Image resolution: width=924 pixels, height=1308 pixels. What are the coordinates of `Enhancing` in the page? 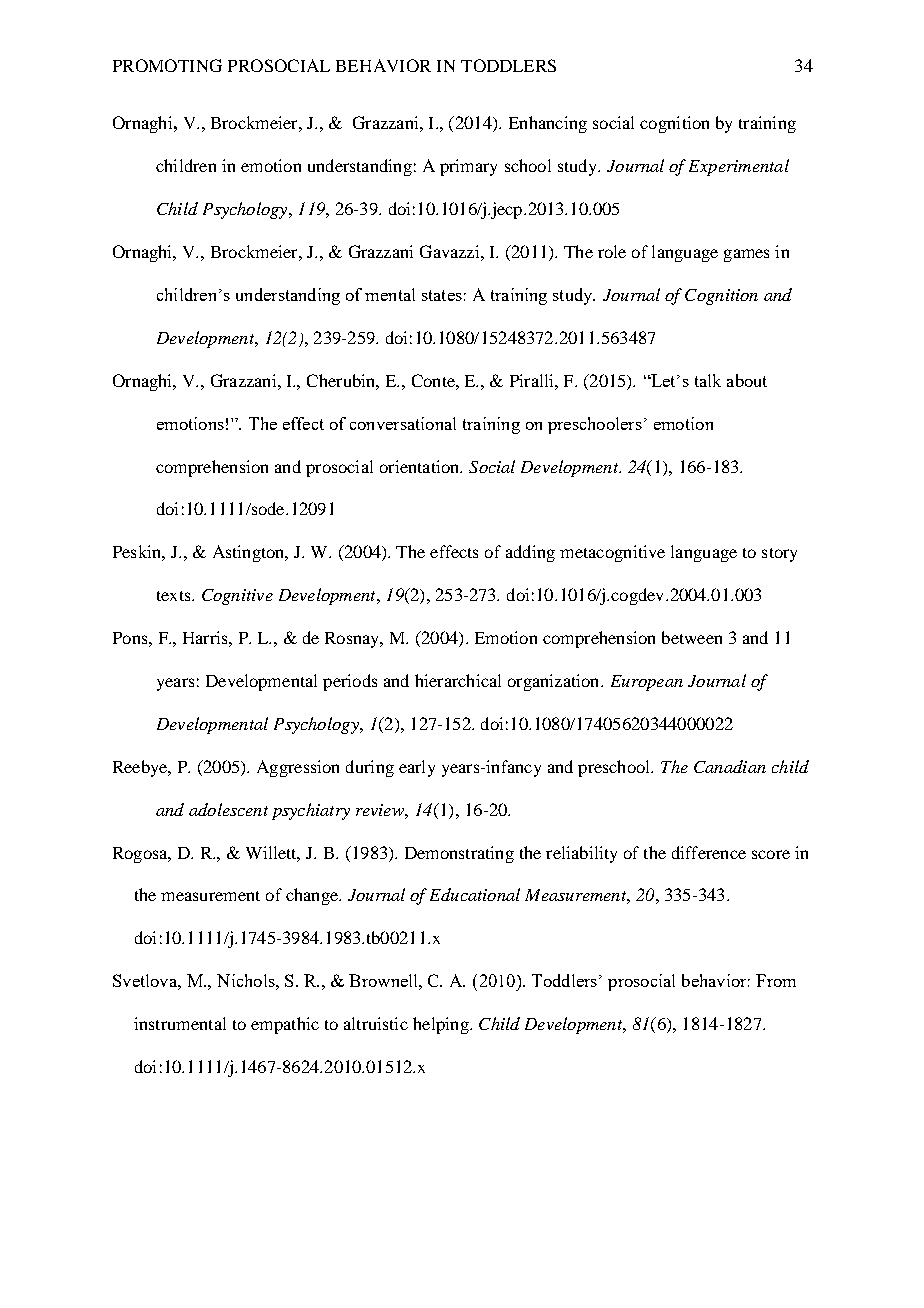 It's located at (548, 124).
